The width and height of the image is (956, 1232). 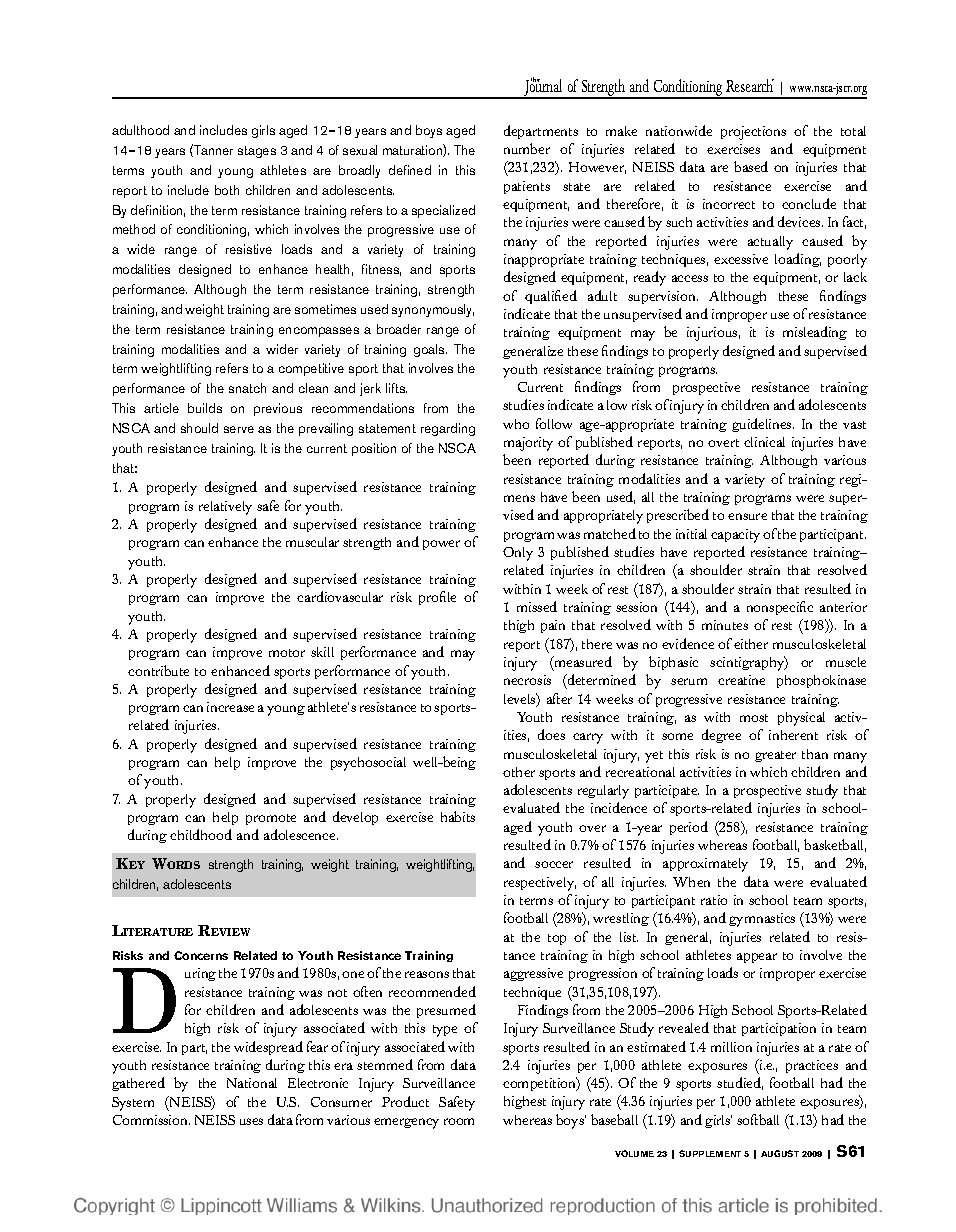 What do you see at coordinates (758, 1119) in the image?
I see `softball` at bounding box center [758, 1119].
